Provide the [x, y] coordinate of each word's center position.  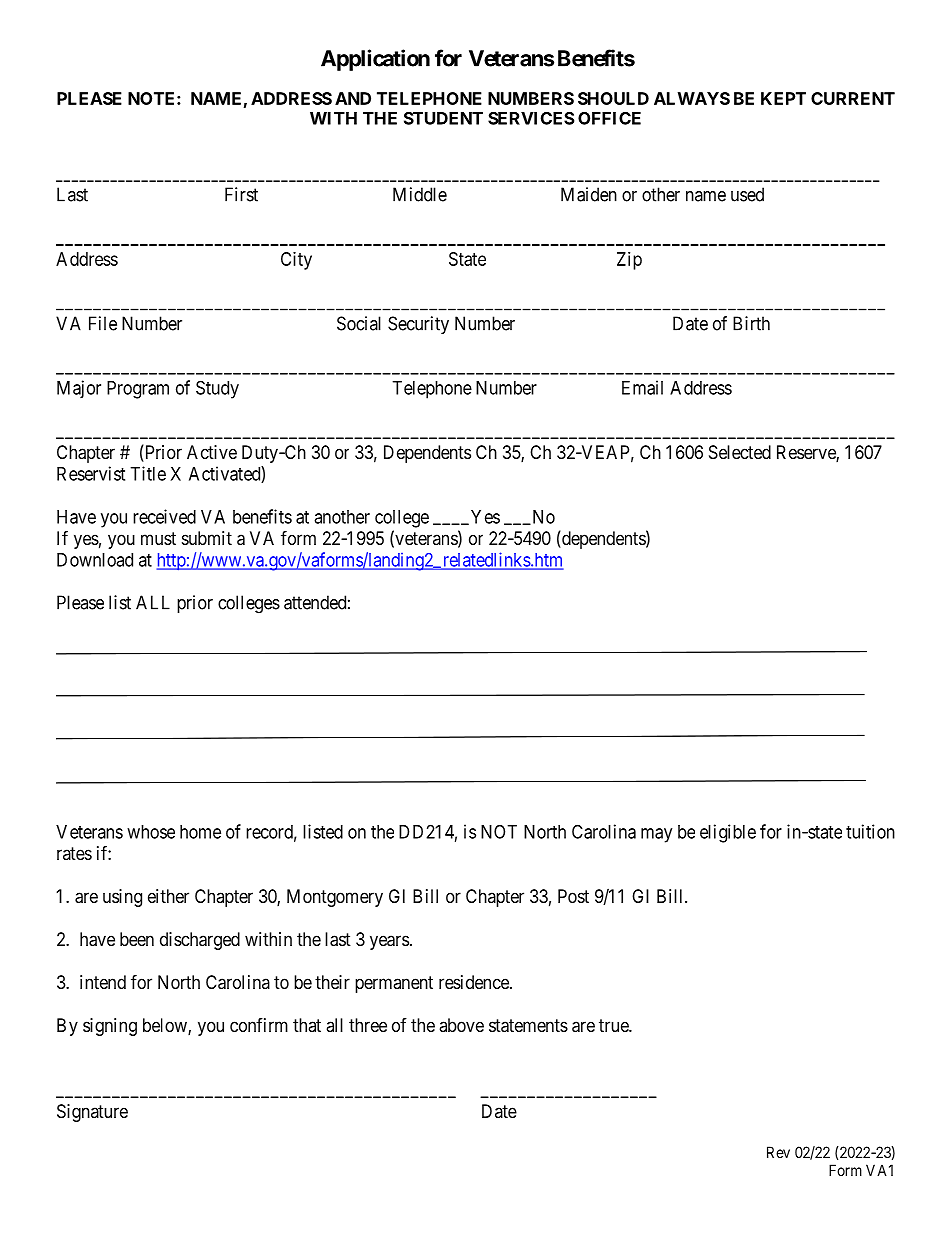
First [241, 194]
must [158, 538]
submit [207, 538]
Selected [740, 452]
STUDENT [443, 118]
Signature [92, 1113]
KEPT [783, 98]
